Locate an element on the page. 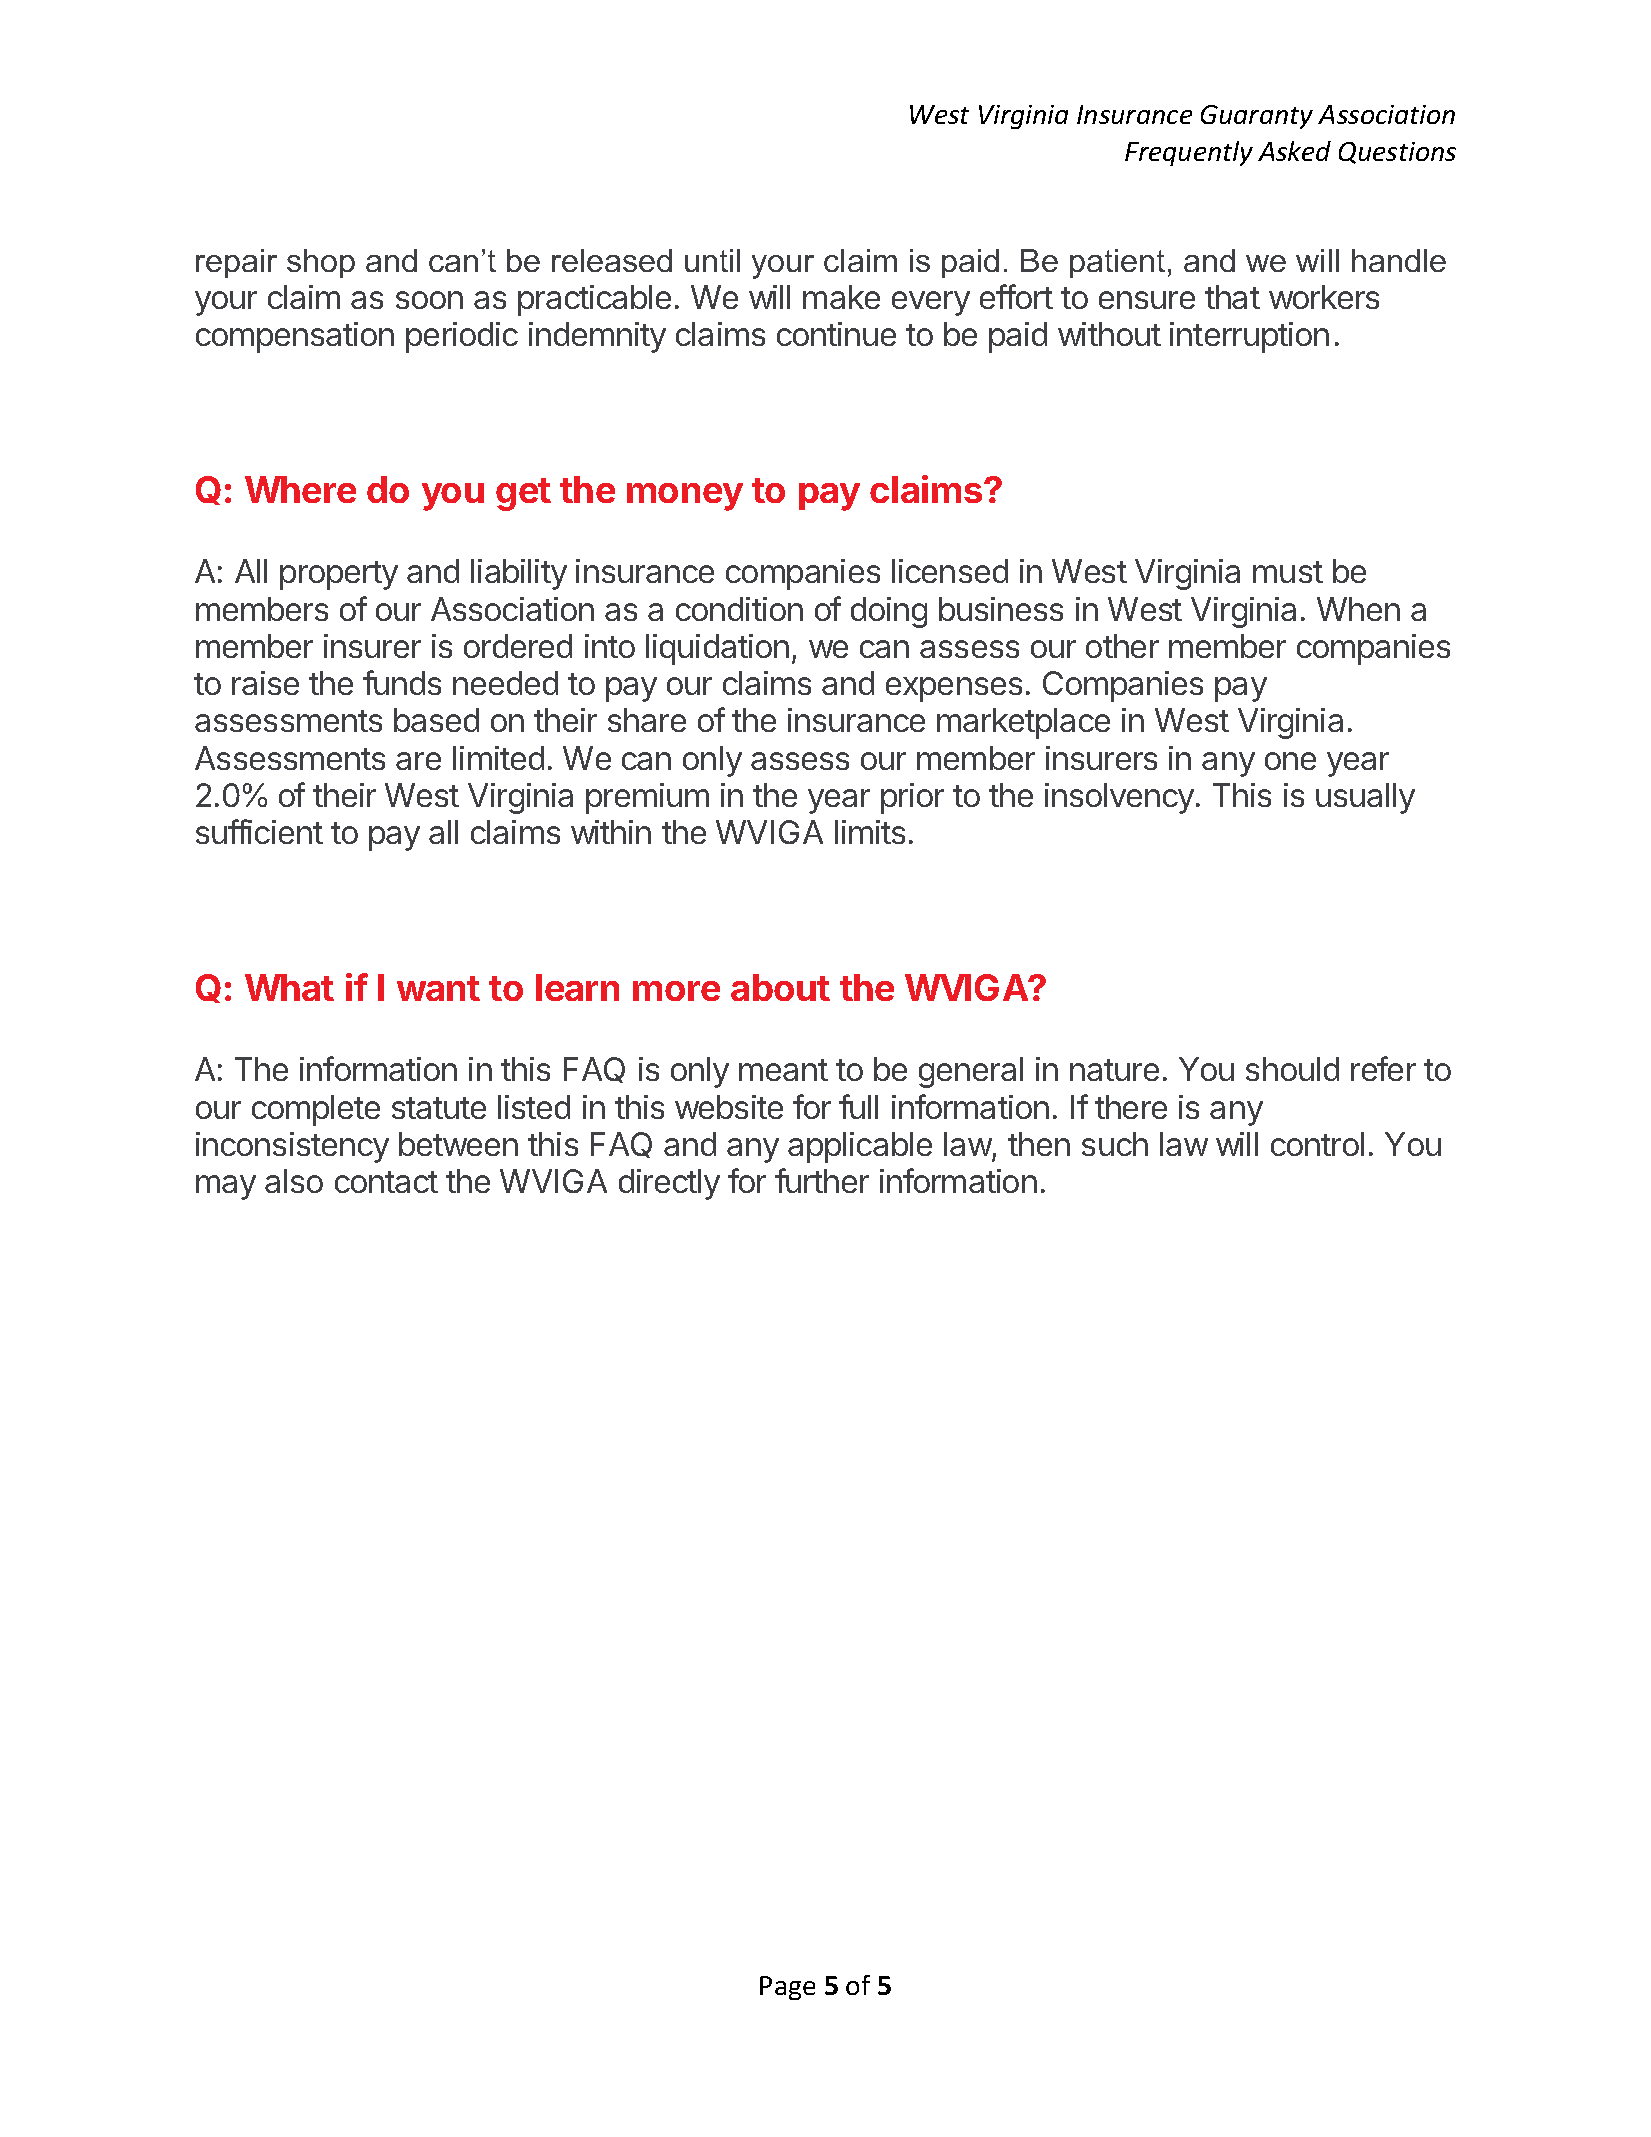 The height and width of the page is (2137, 1651). until is located at coordinates (712, 260).
